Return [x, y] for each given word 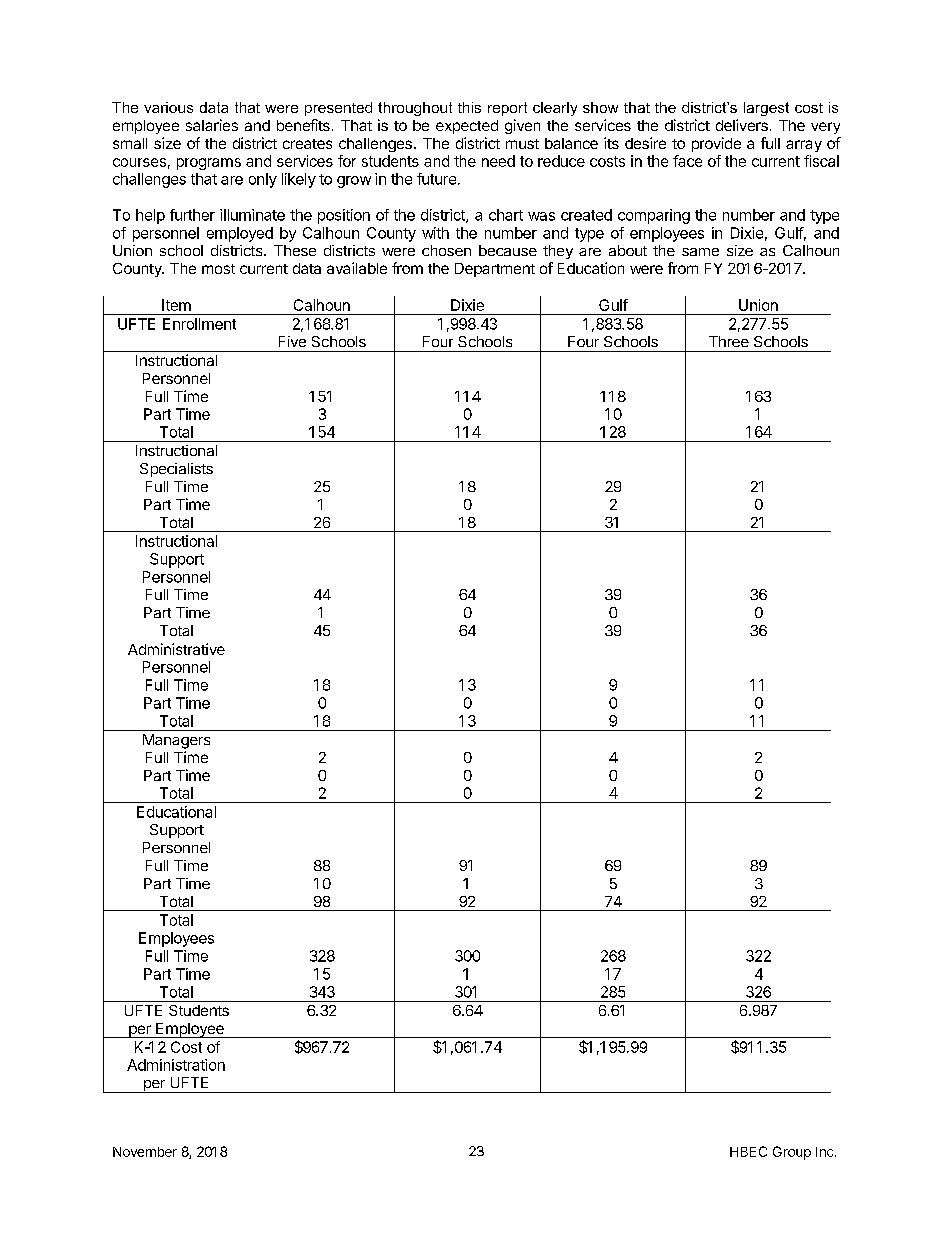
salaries [212, 125]
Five [292, 341]
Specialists [176, 470]
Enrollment [199, 324]
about [628, 250]
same [700, 252]
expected [467, 127]
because [508, 250]
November [145, 1152]
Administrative [176, 649]
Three [729, 341]
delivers [742, 125]
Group [792, 1153]
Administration [176, 1065]
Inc [826, 1152]
